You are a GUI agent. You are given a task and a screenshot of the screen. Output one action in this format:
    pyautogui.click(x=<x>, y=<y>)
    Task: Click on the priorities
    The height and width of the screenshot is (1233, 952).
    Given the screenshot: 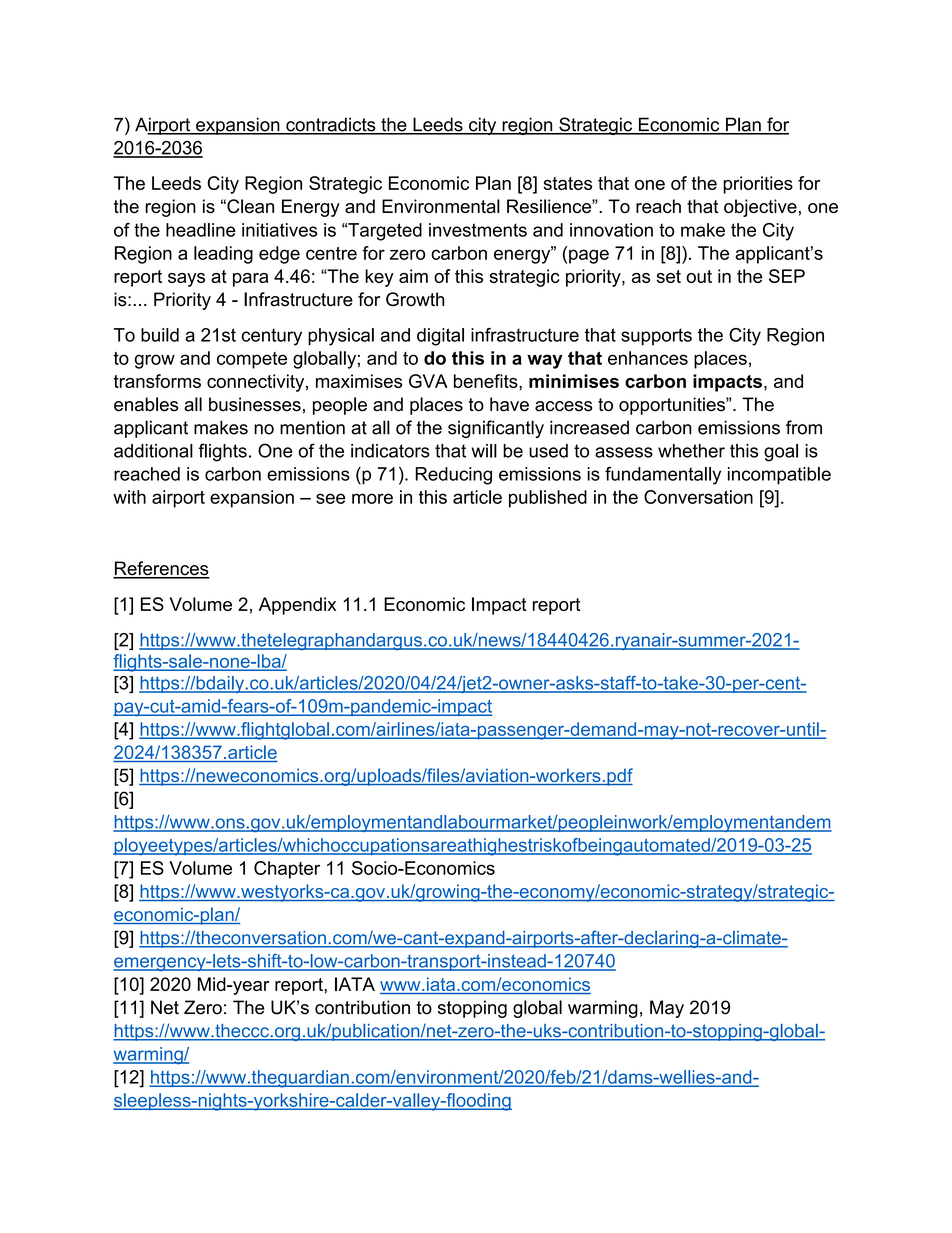 What is the action you would take?
    pyautogui.click(x=758, y=185)
